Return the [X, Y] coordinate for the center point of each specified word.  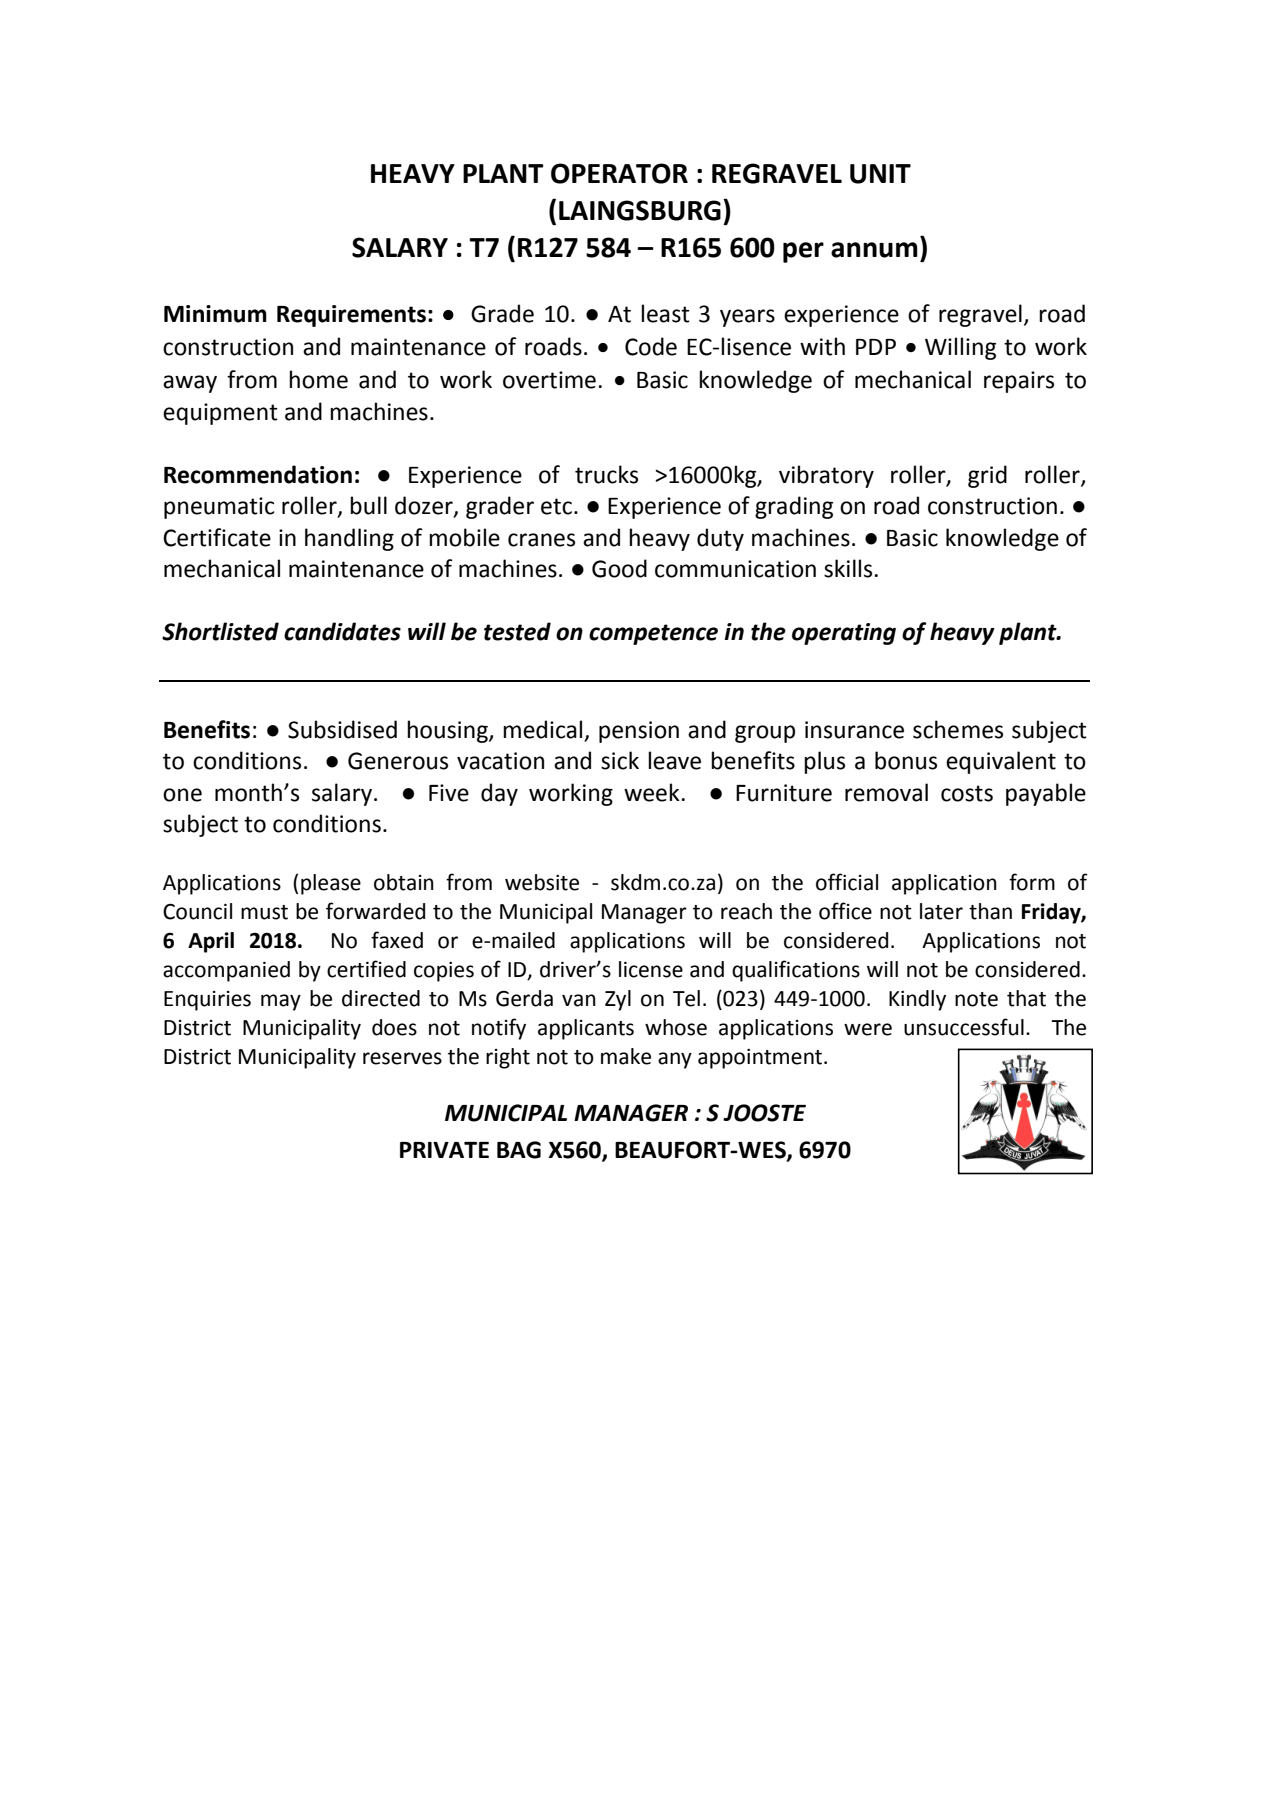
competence [653, 634]
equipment [220, 414]
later [941, 911]
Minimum [215, 314]
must [264, 912]
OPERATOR [619, 173]
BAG [519, 1150]
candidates [342, 631]
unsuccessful [964, 1027]
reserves [402, 1058]
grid [987, 476]
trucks [606, 474]
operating [844, 634]
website [542, 882]
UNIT [880, 174]
